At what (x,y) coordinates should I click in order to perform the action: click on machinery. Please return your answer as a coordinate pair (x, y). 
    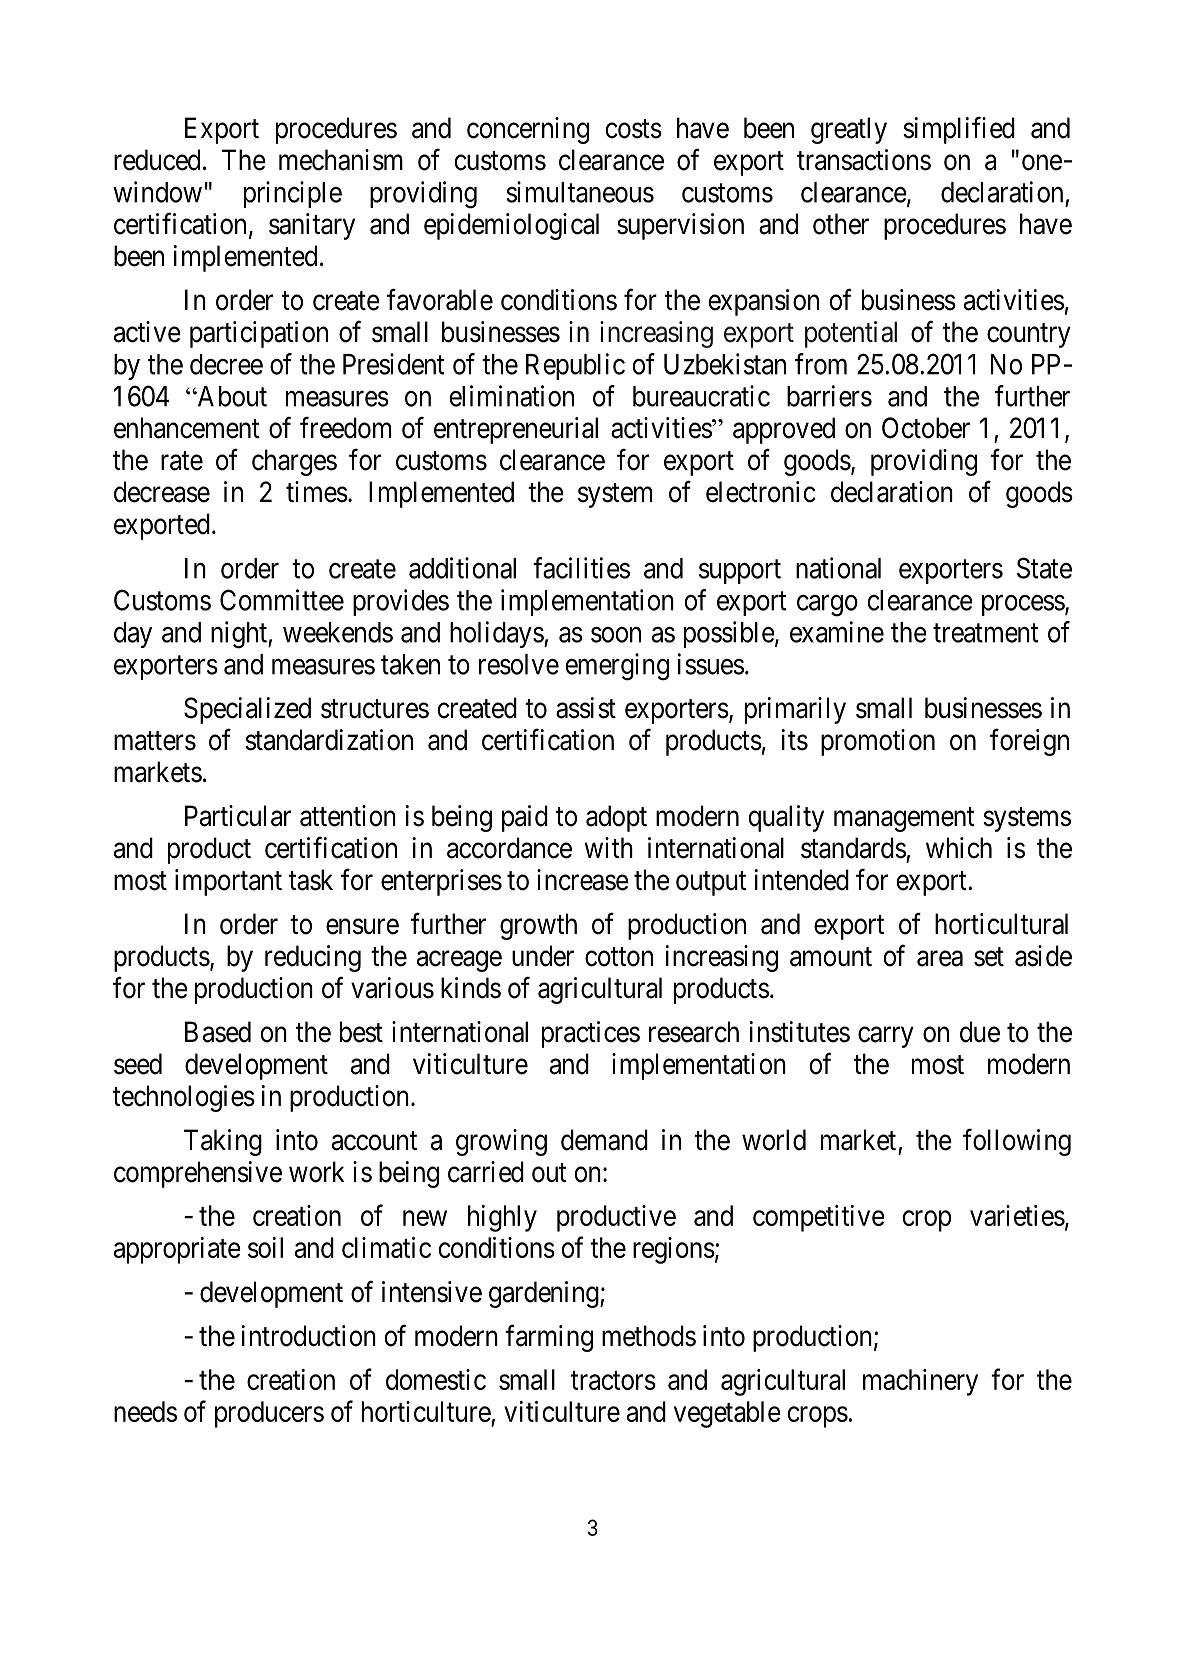
    Looking at the image, I should click on (920, 1382).
